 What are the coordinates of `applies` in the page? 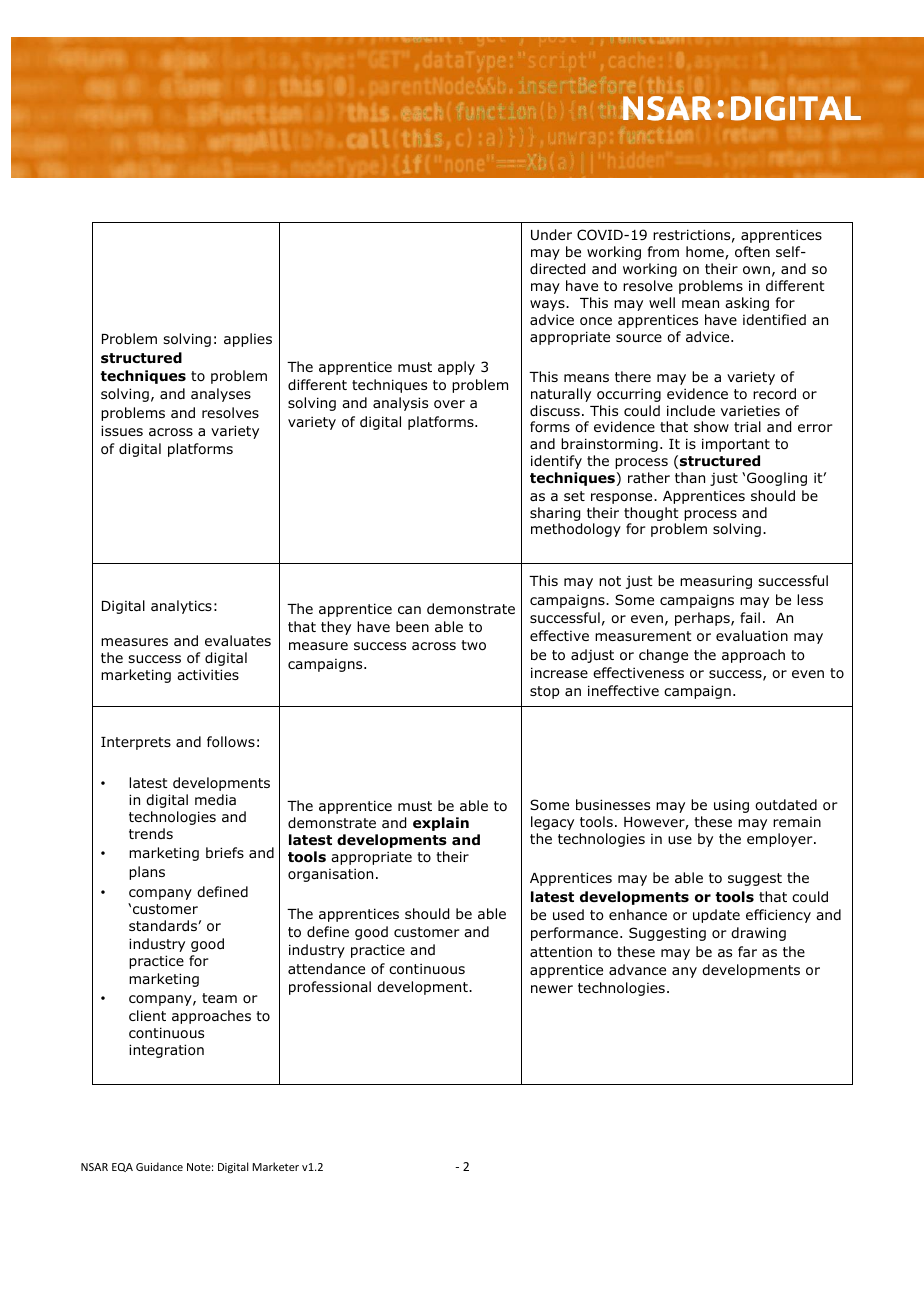 It's located at (248, 340).
